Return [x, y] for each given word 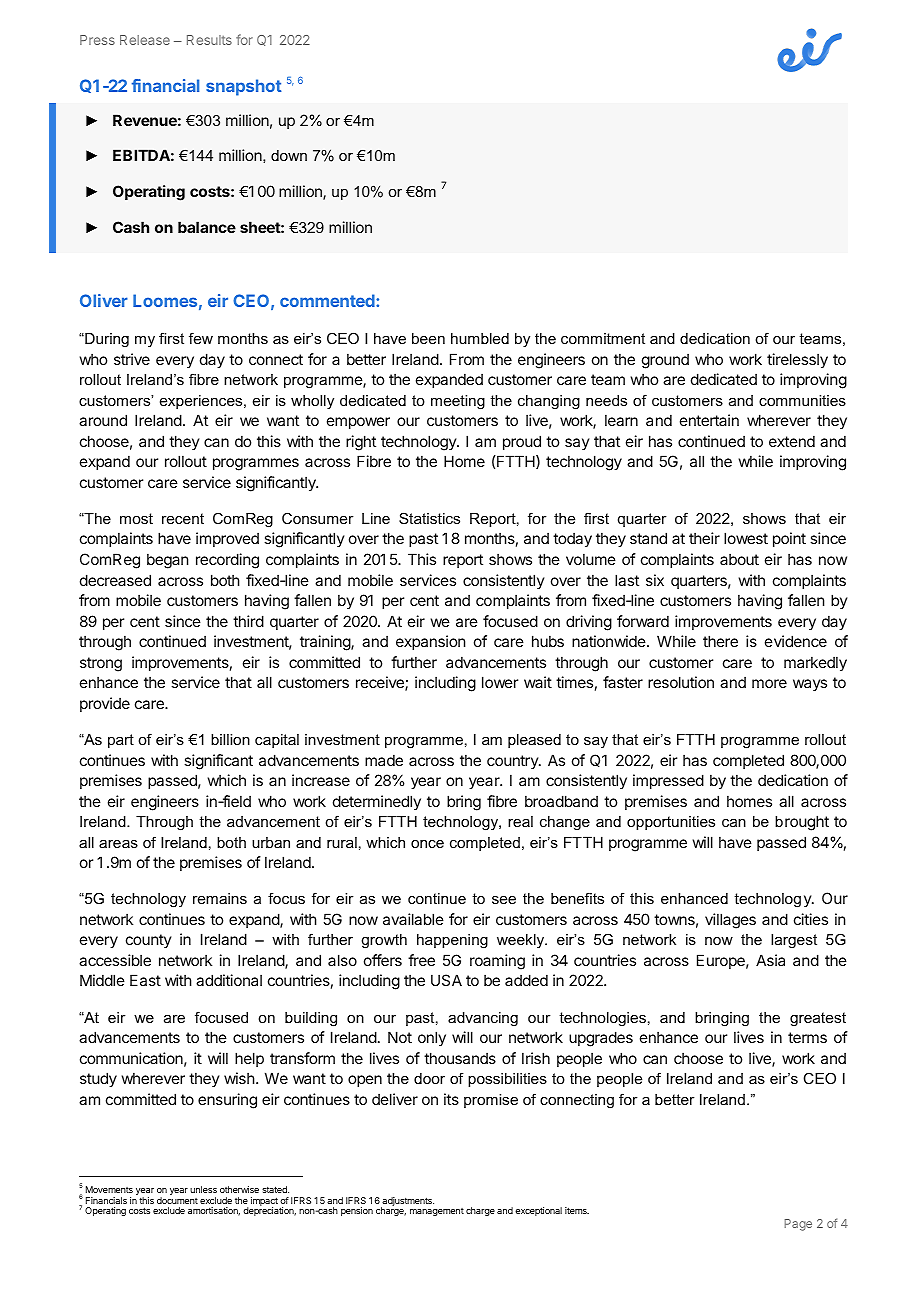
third [248, 621]
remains [220, 898]
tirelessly [797, 360]
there [720, 641]
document [177, 1200]
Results [209, 40]
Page [798, 1225]
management [437, 1212]
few [201, 338]
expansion [430, 642]
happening [452, 941]
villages [730, 921]
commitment [603, 338]
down [289, 155]
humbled [480, 338]
